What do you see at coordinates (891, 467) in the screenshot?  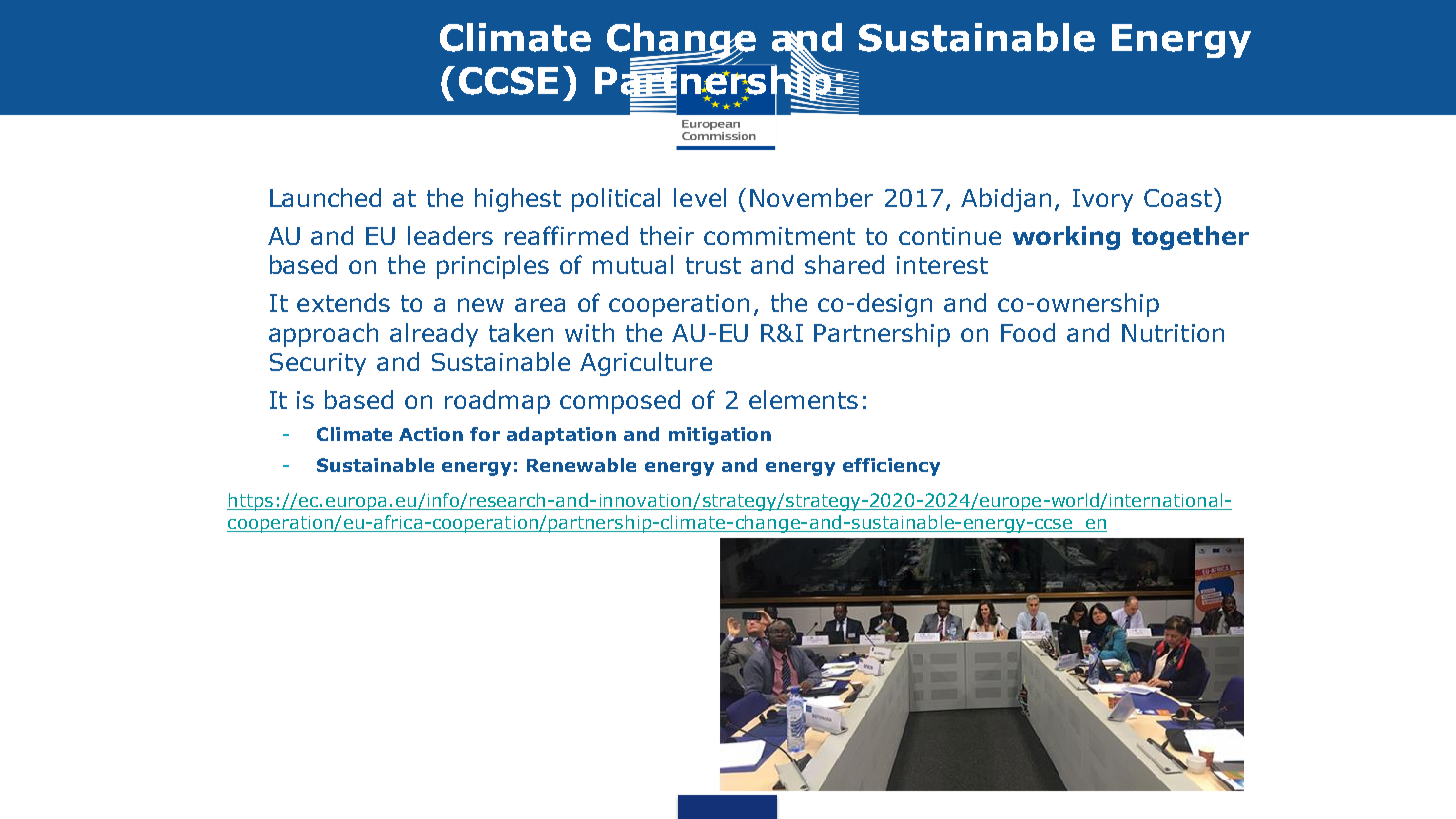 I see `efficiency` at bounding box center [891, 467].
